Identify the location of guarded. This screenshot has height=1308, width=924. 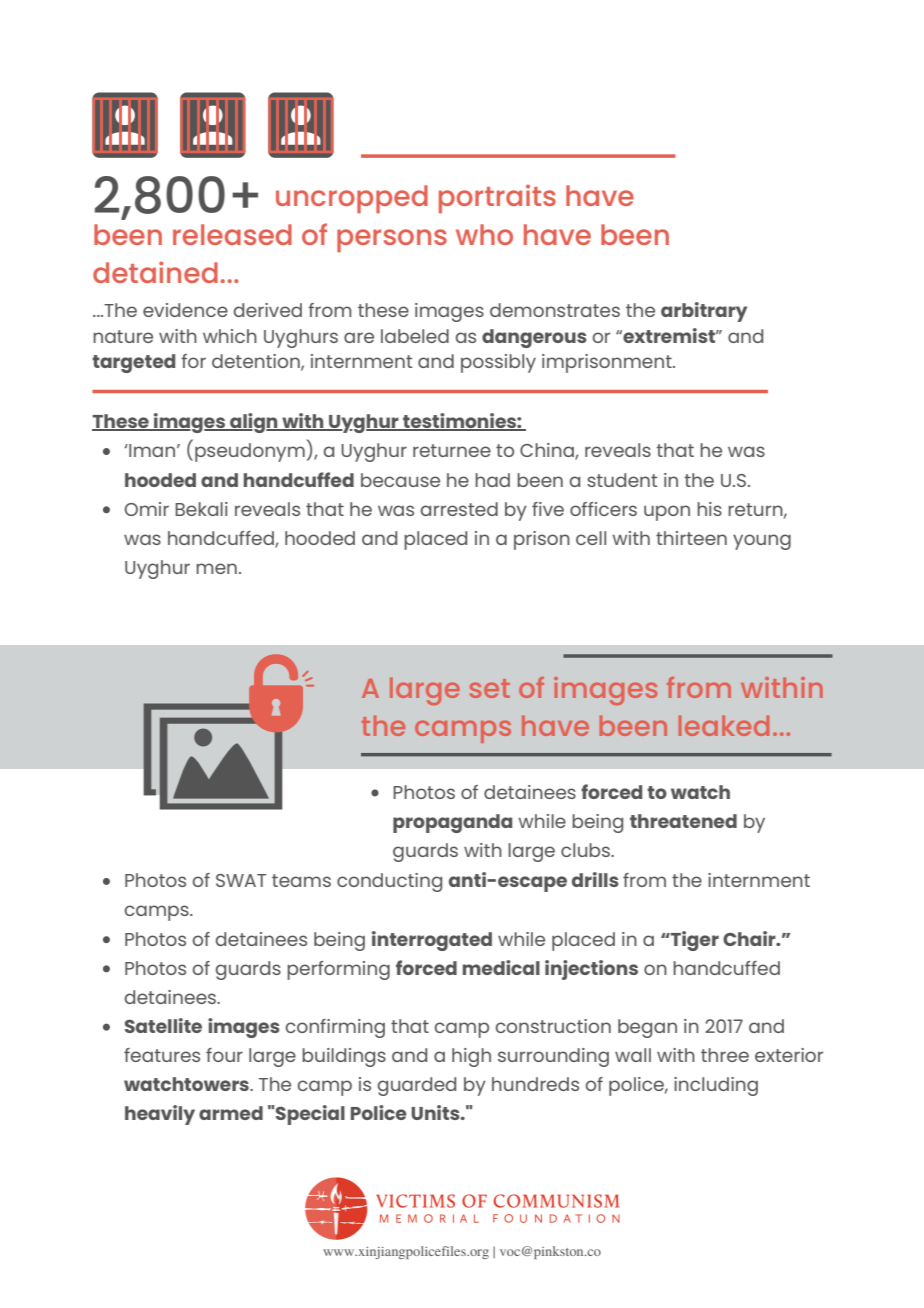
(417, 1086).
